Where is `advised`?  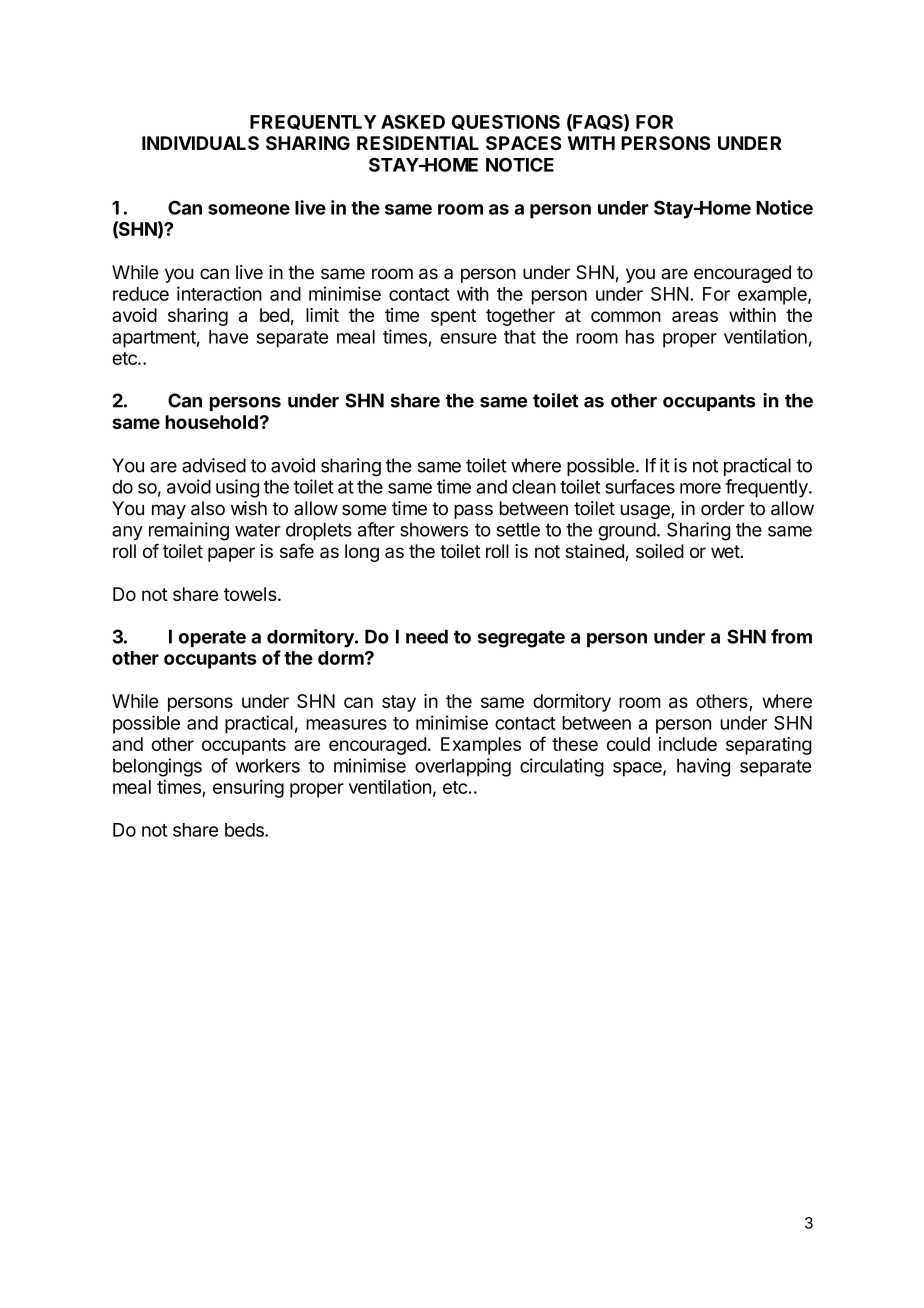
advised is located at coordinates (214, 465).
